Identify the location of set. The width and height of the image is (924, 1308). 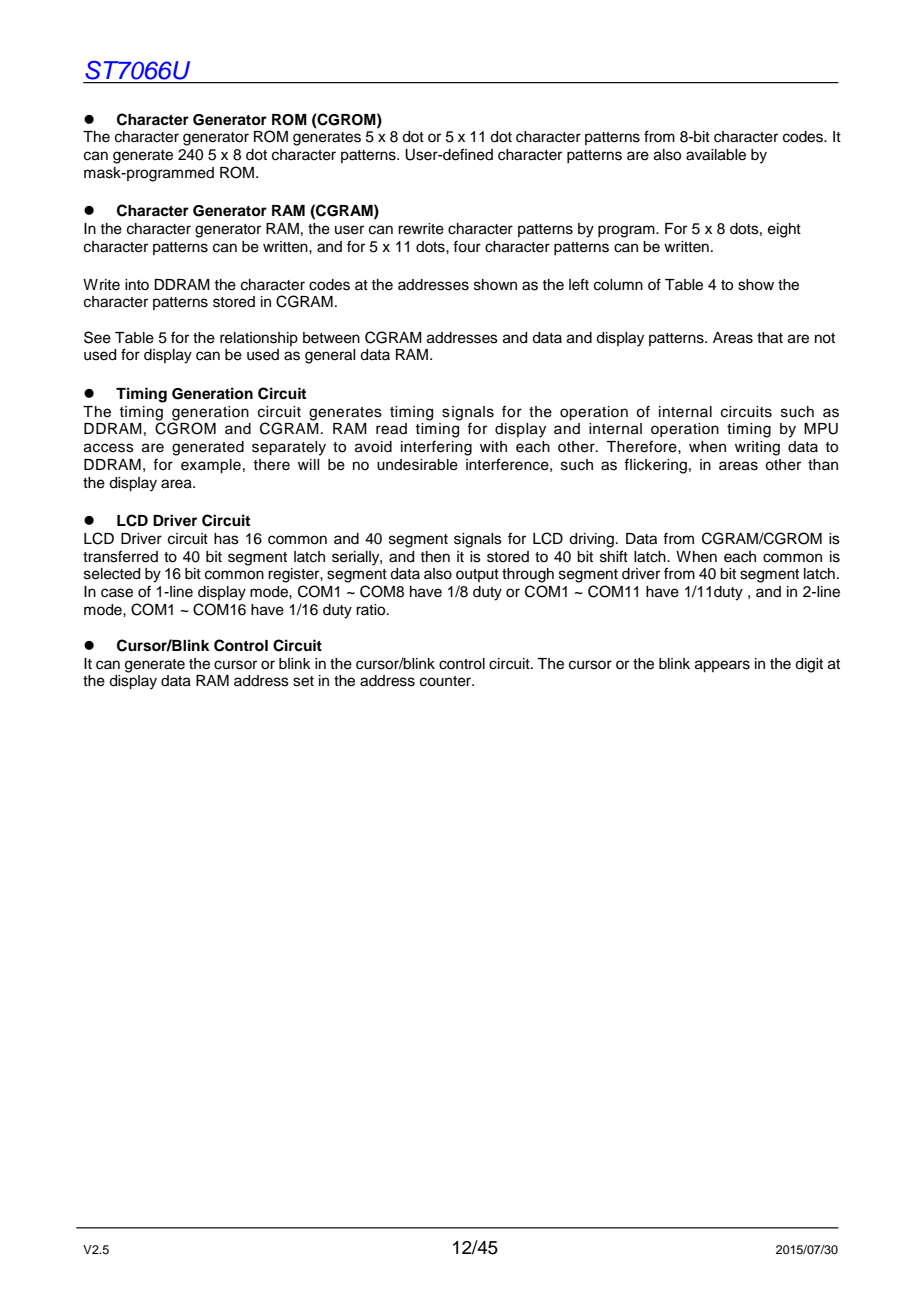
(303, 681).
